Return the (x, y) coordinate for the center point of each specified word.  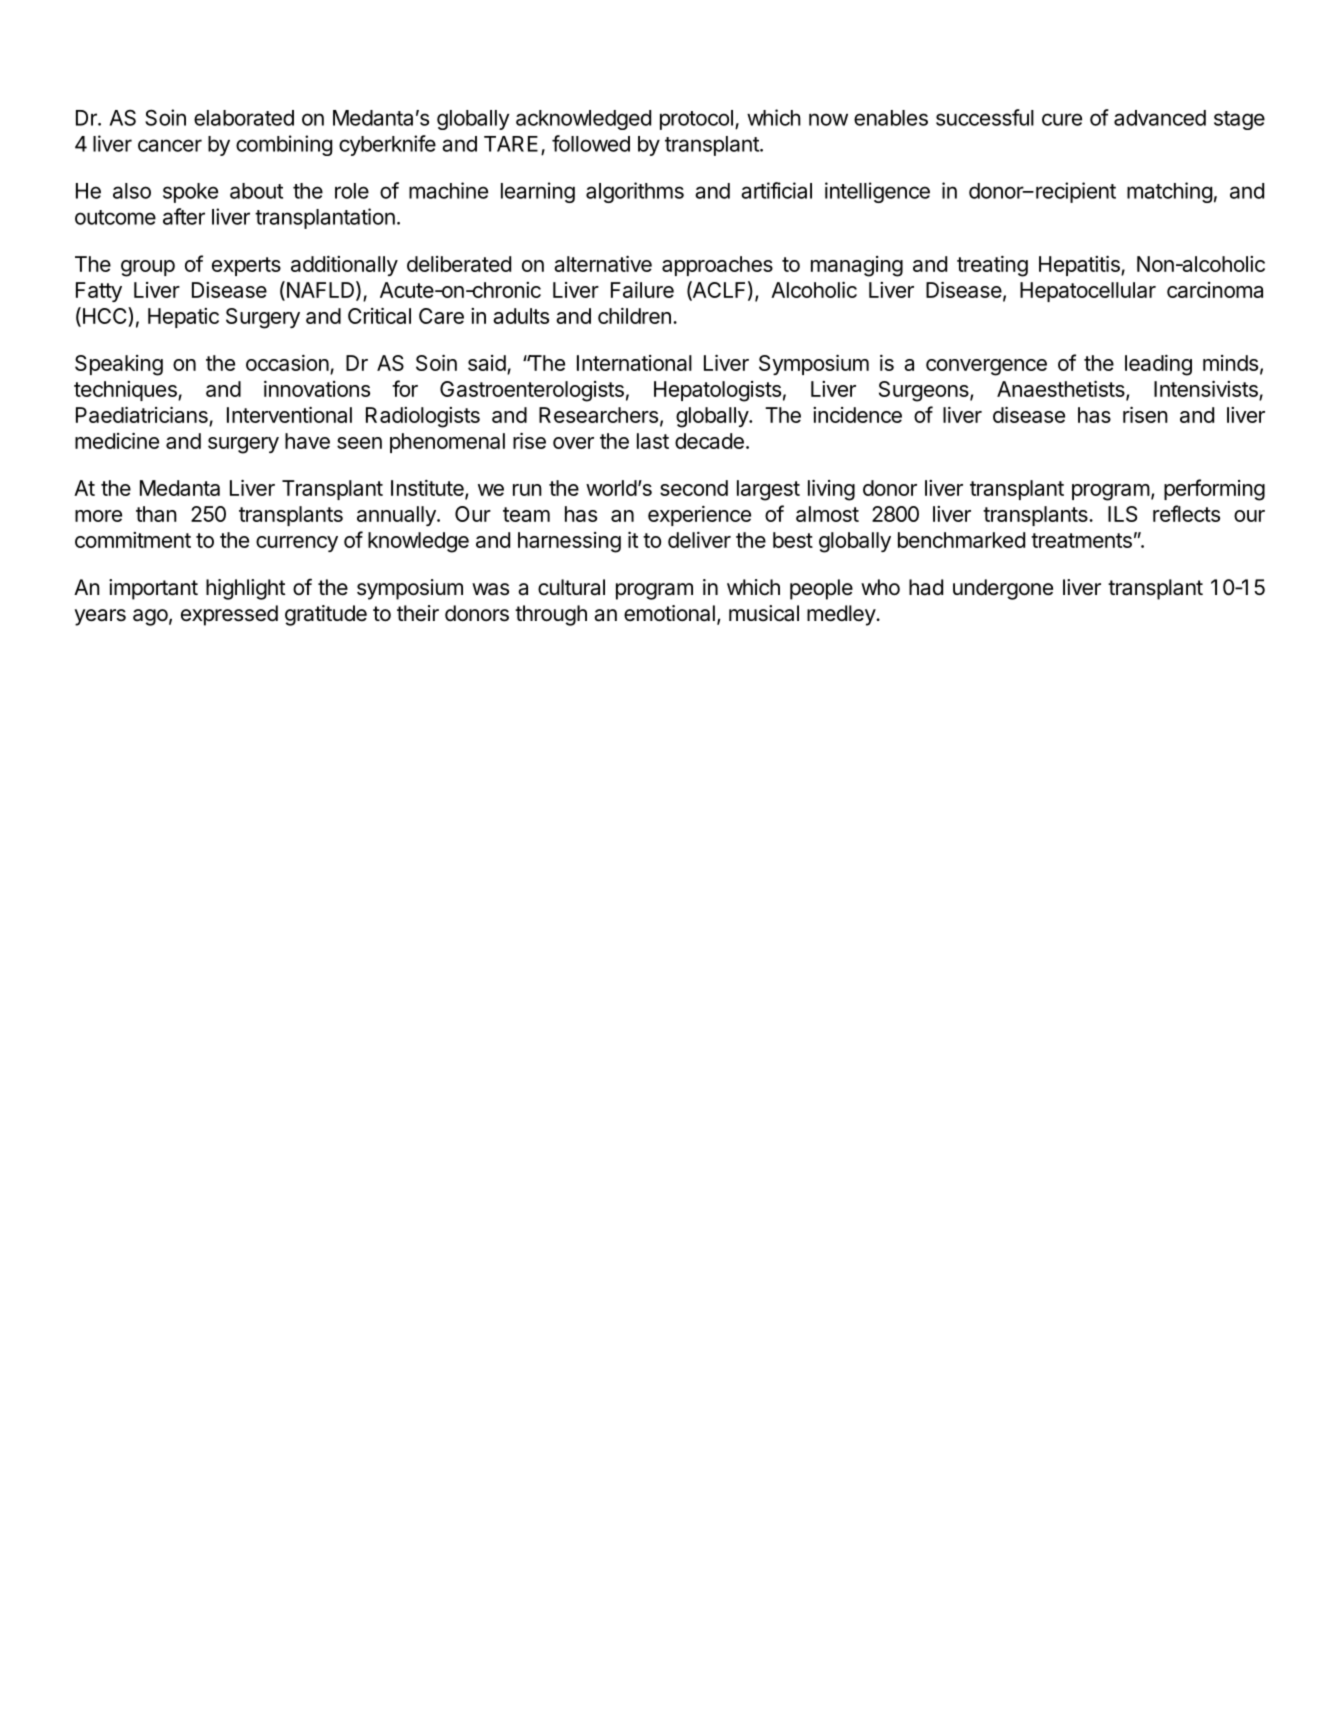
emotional (669, 613)
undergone (1003, 589)
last (653, 441)
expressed (229, 615)
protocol (696, 120)
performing (1214, 490)
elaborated (244, 118)
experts (246, 266)
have (307, 441)
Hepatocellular (1088, 292)
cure (1062, 119)
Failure (642, 290)
